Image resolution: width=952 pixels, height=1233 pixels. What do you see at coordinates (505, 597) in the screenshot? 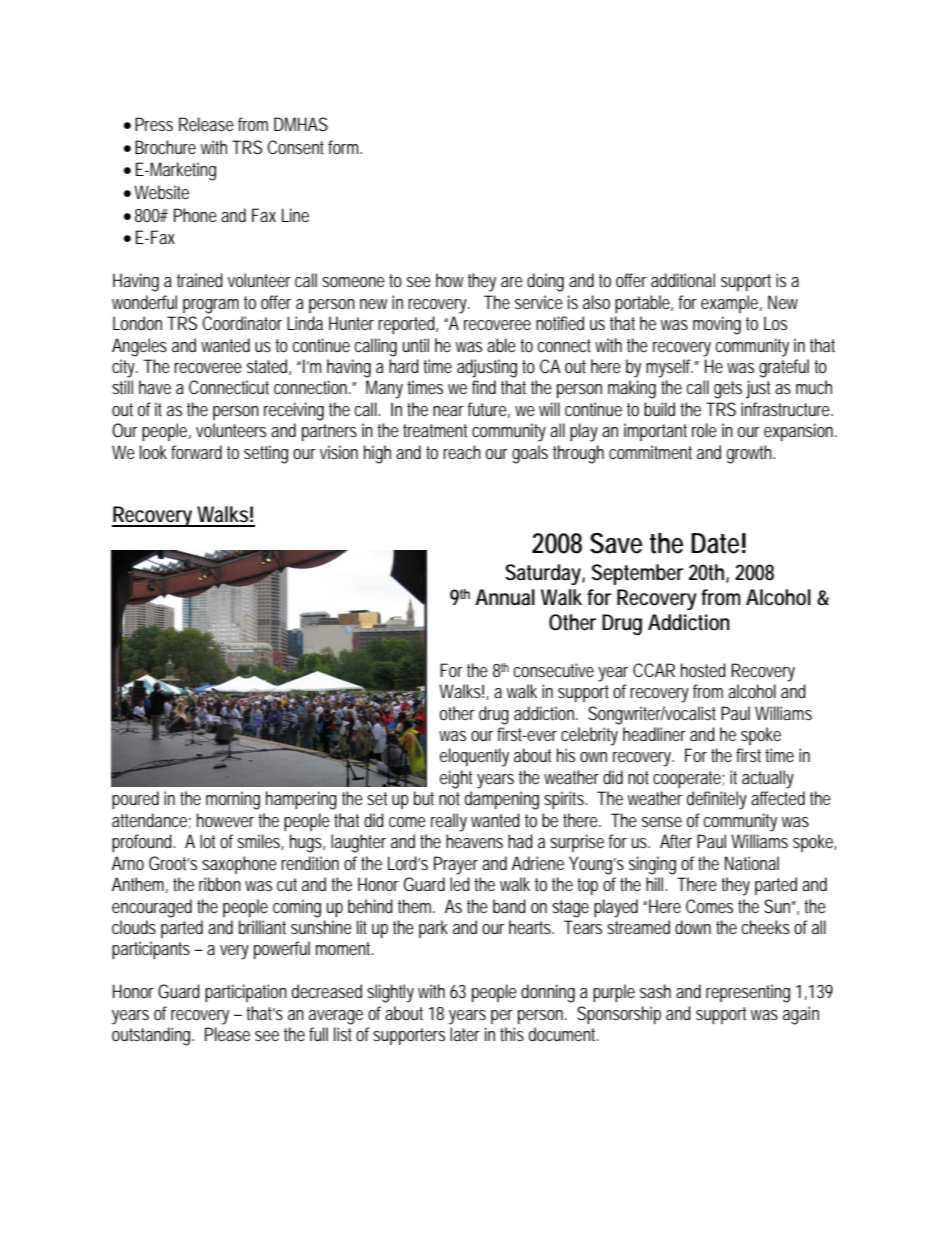
I see `Annual` at bounding box center [505, 597].
